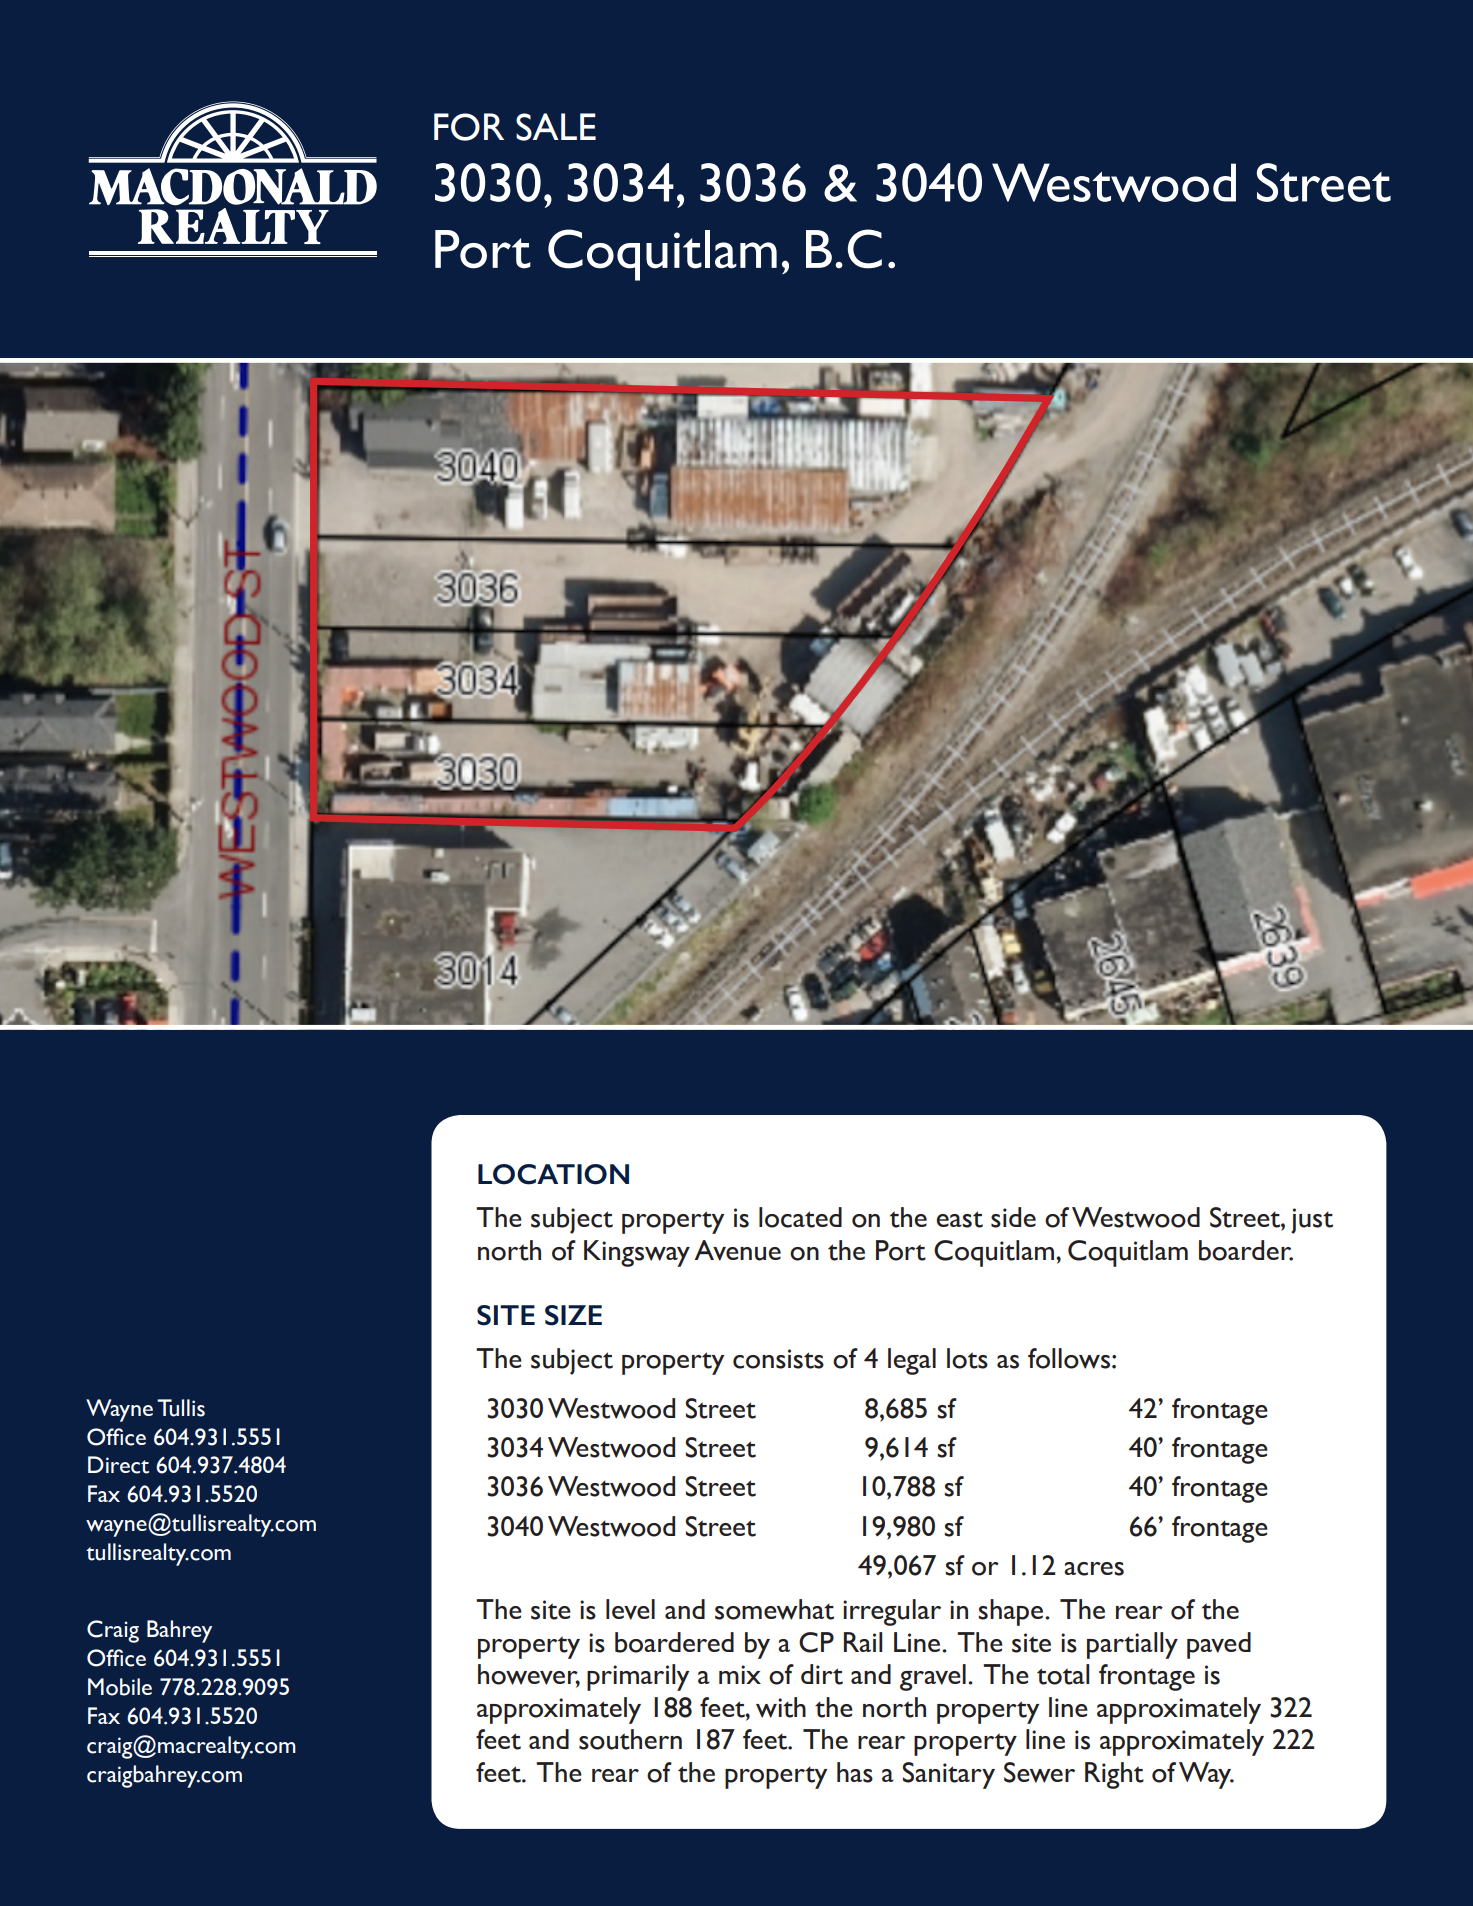 This document has width=1473, height=1906. Describe the element at coordinates (1013, 1217) in the document. I see `side` at that location.
